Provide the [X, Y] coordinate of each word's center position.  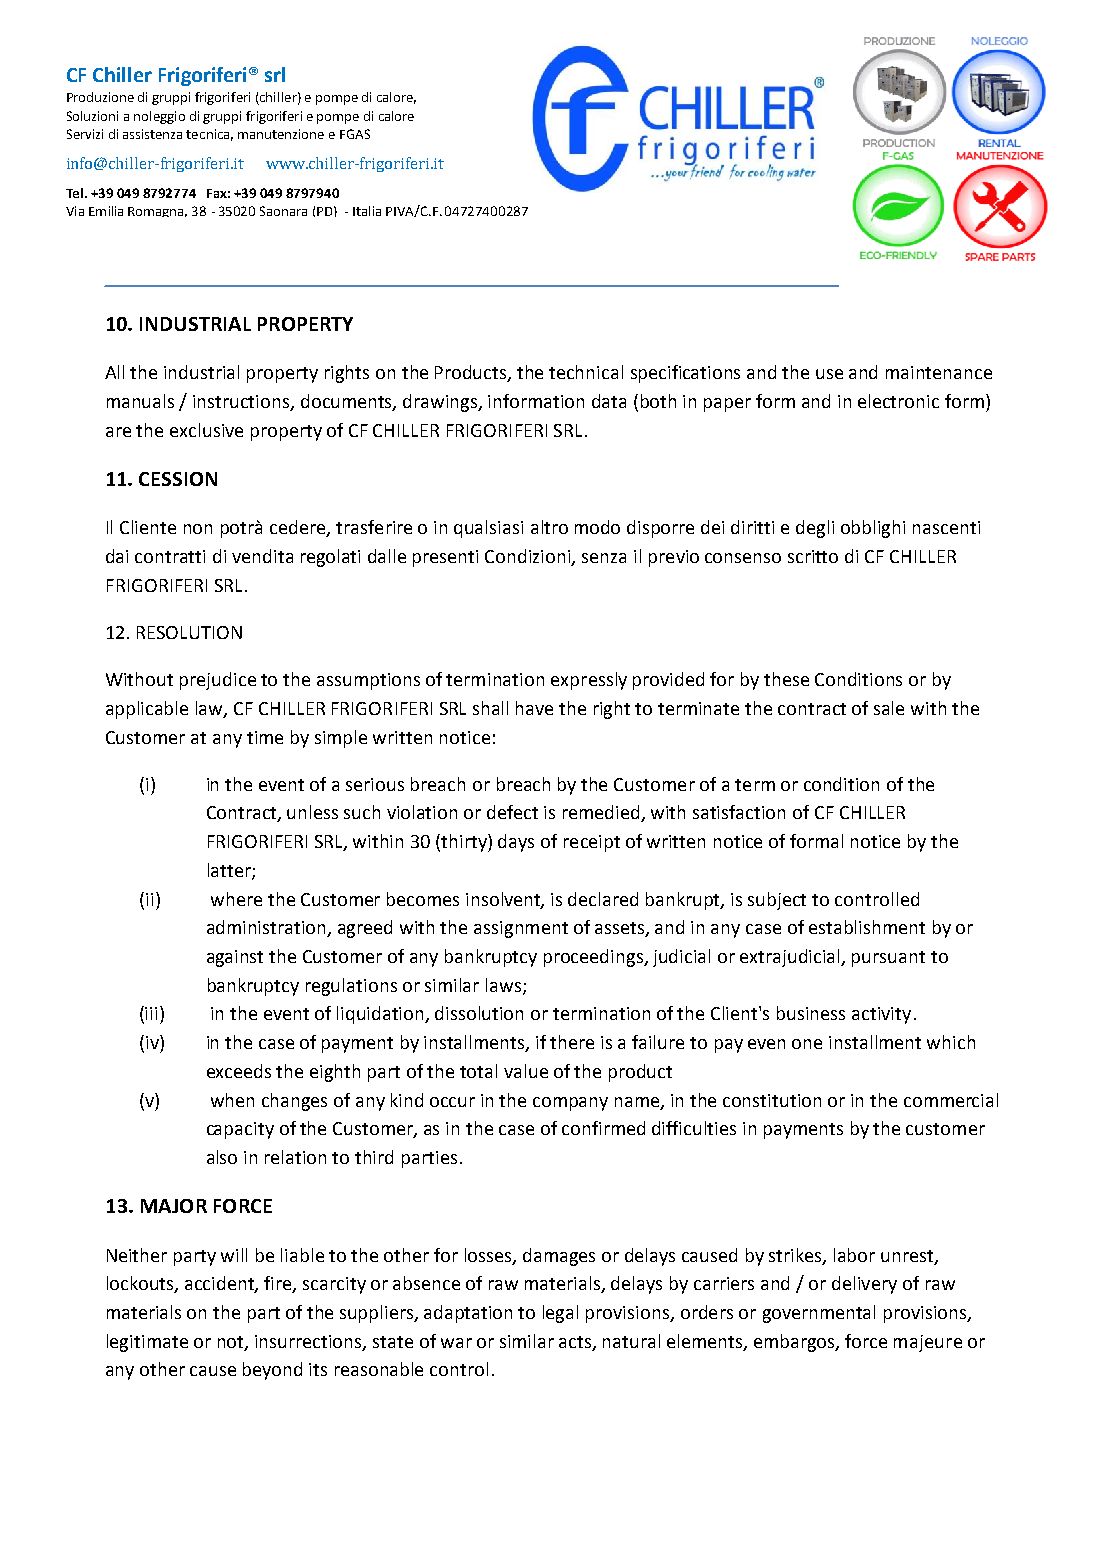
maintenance [939, 372]
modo [597, 527]
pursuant [888, 959]
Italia [367, 211]
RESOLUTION [189, 632]
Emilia [106, 211]
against [235, 958]
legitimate [147, 1343]
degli [815, 529]
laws [503, 985]
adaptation [468, 1314]
